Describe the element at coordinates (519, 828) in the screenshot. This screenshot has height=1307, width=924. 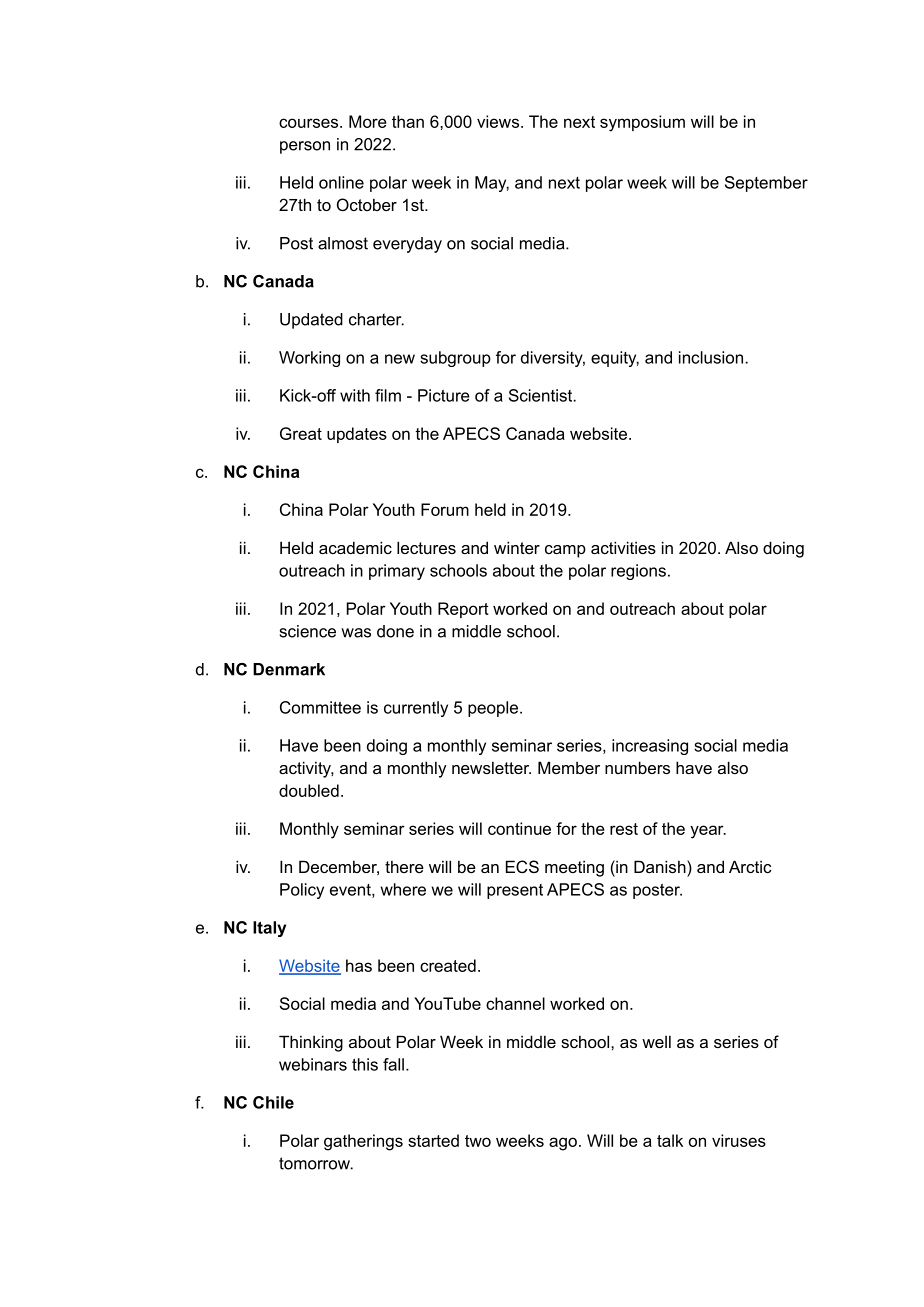
I see `continue` at that location.
